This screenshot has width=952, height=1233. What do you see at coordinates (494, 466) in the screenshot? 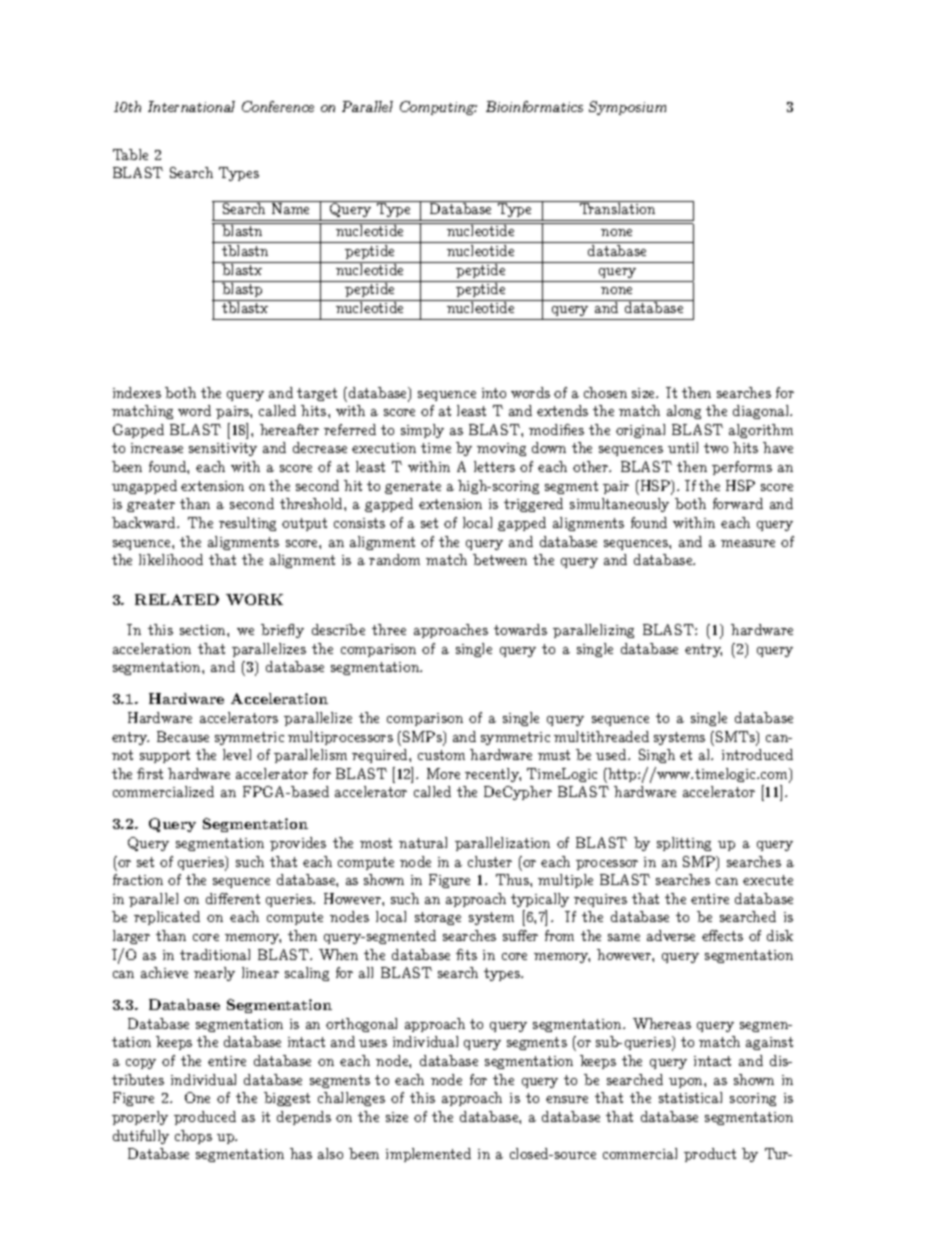
I see `letters` at bounding box center [494, 466].
